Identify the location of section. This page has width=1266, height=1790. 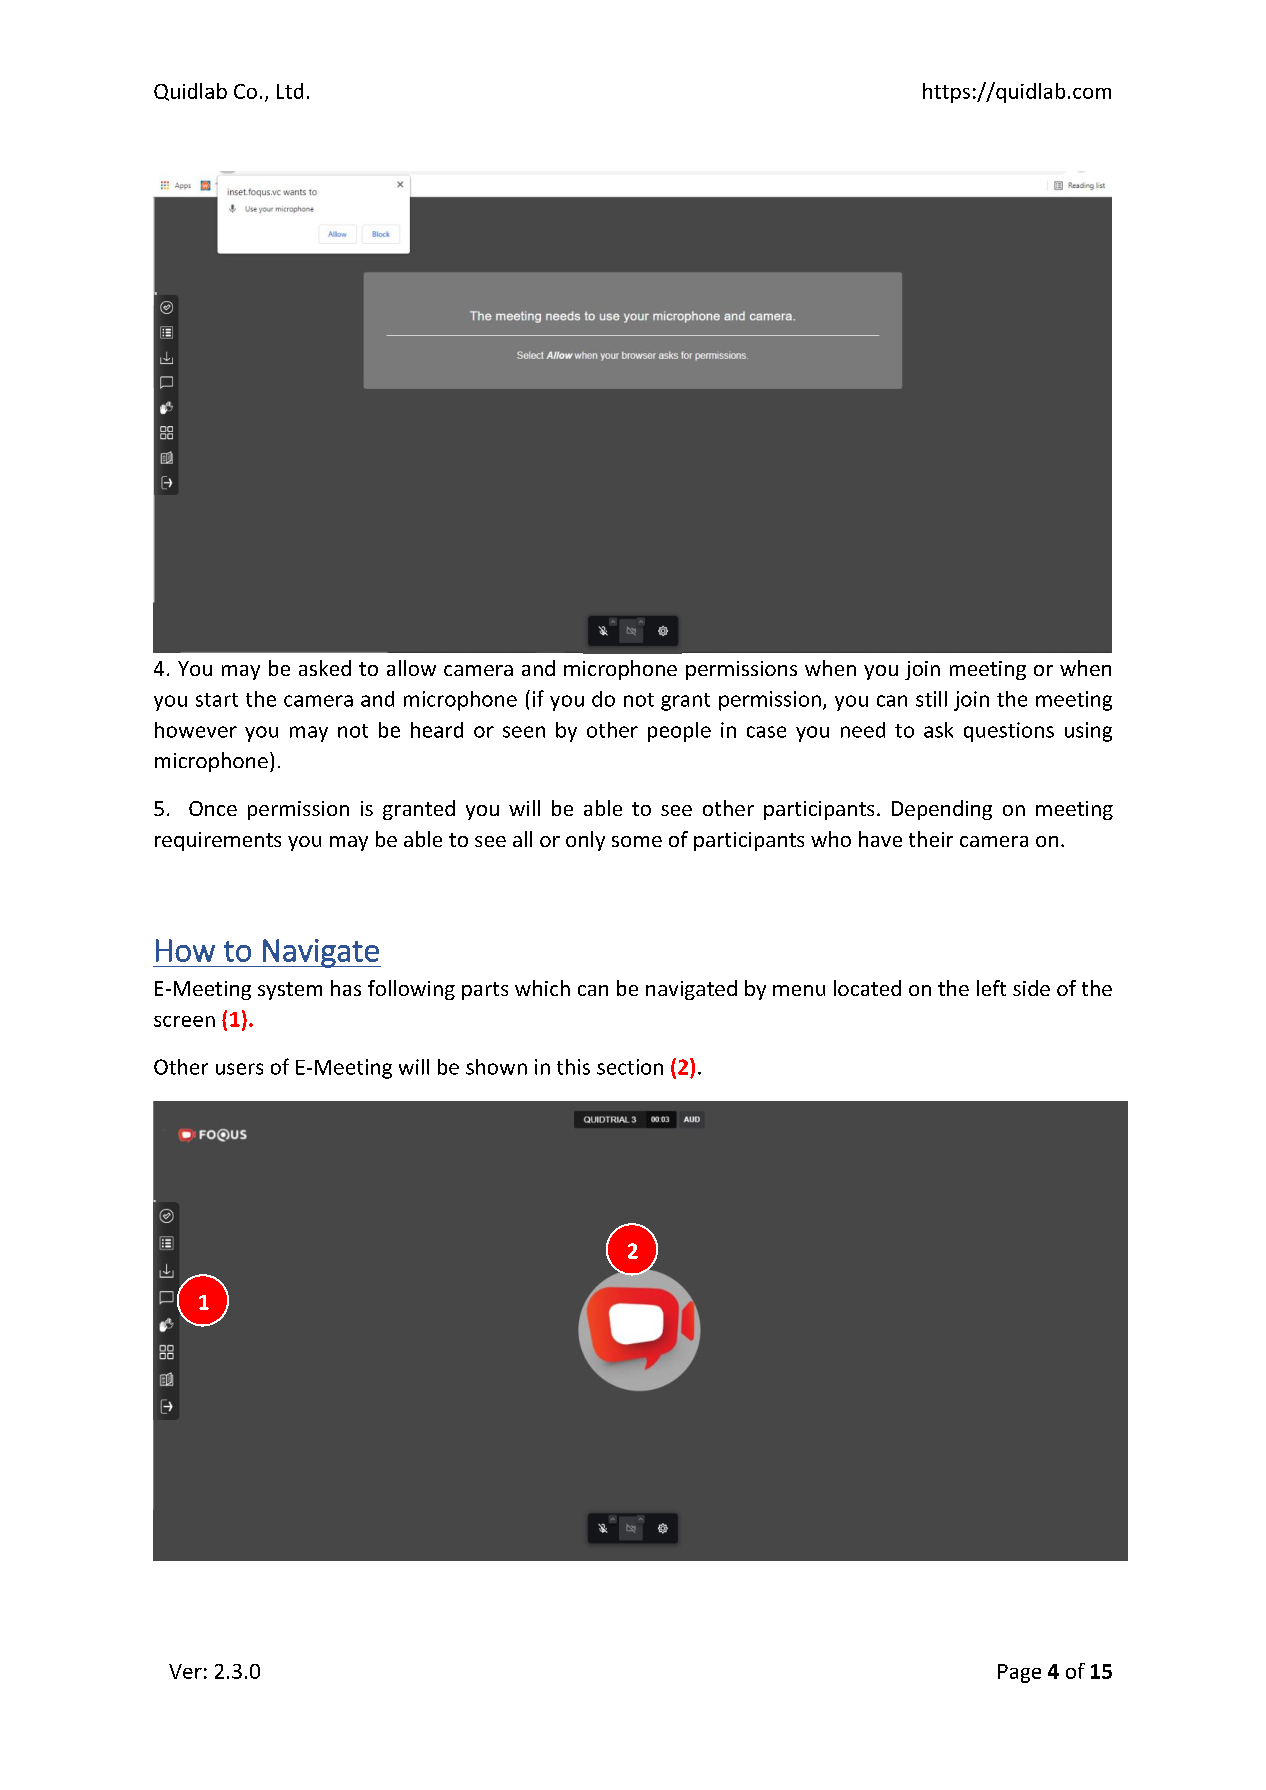
(630, 1067).
